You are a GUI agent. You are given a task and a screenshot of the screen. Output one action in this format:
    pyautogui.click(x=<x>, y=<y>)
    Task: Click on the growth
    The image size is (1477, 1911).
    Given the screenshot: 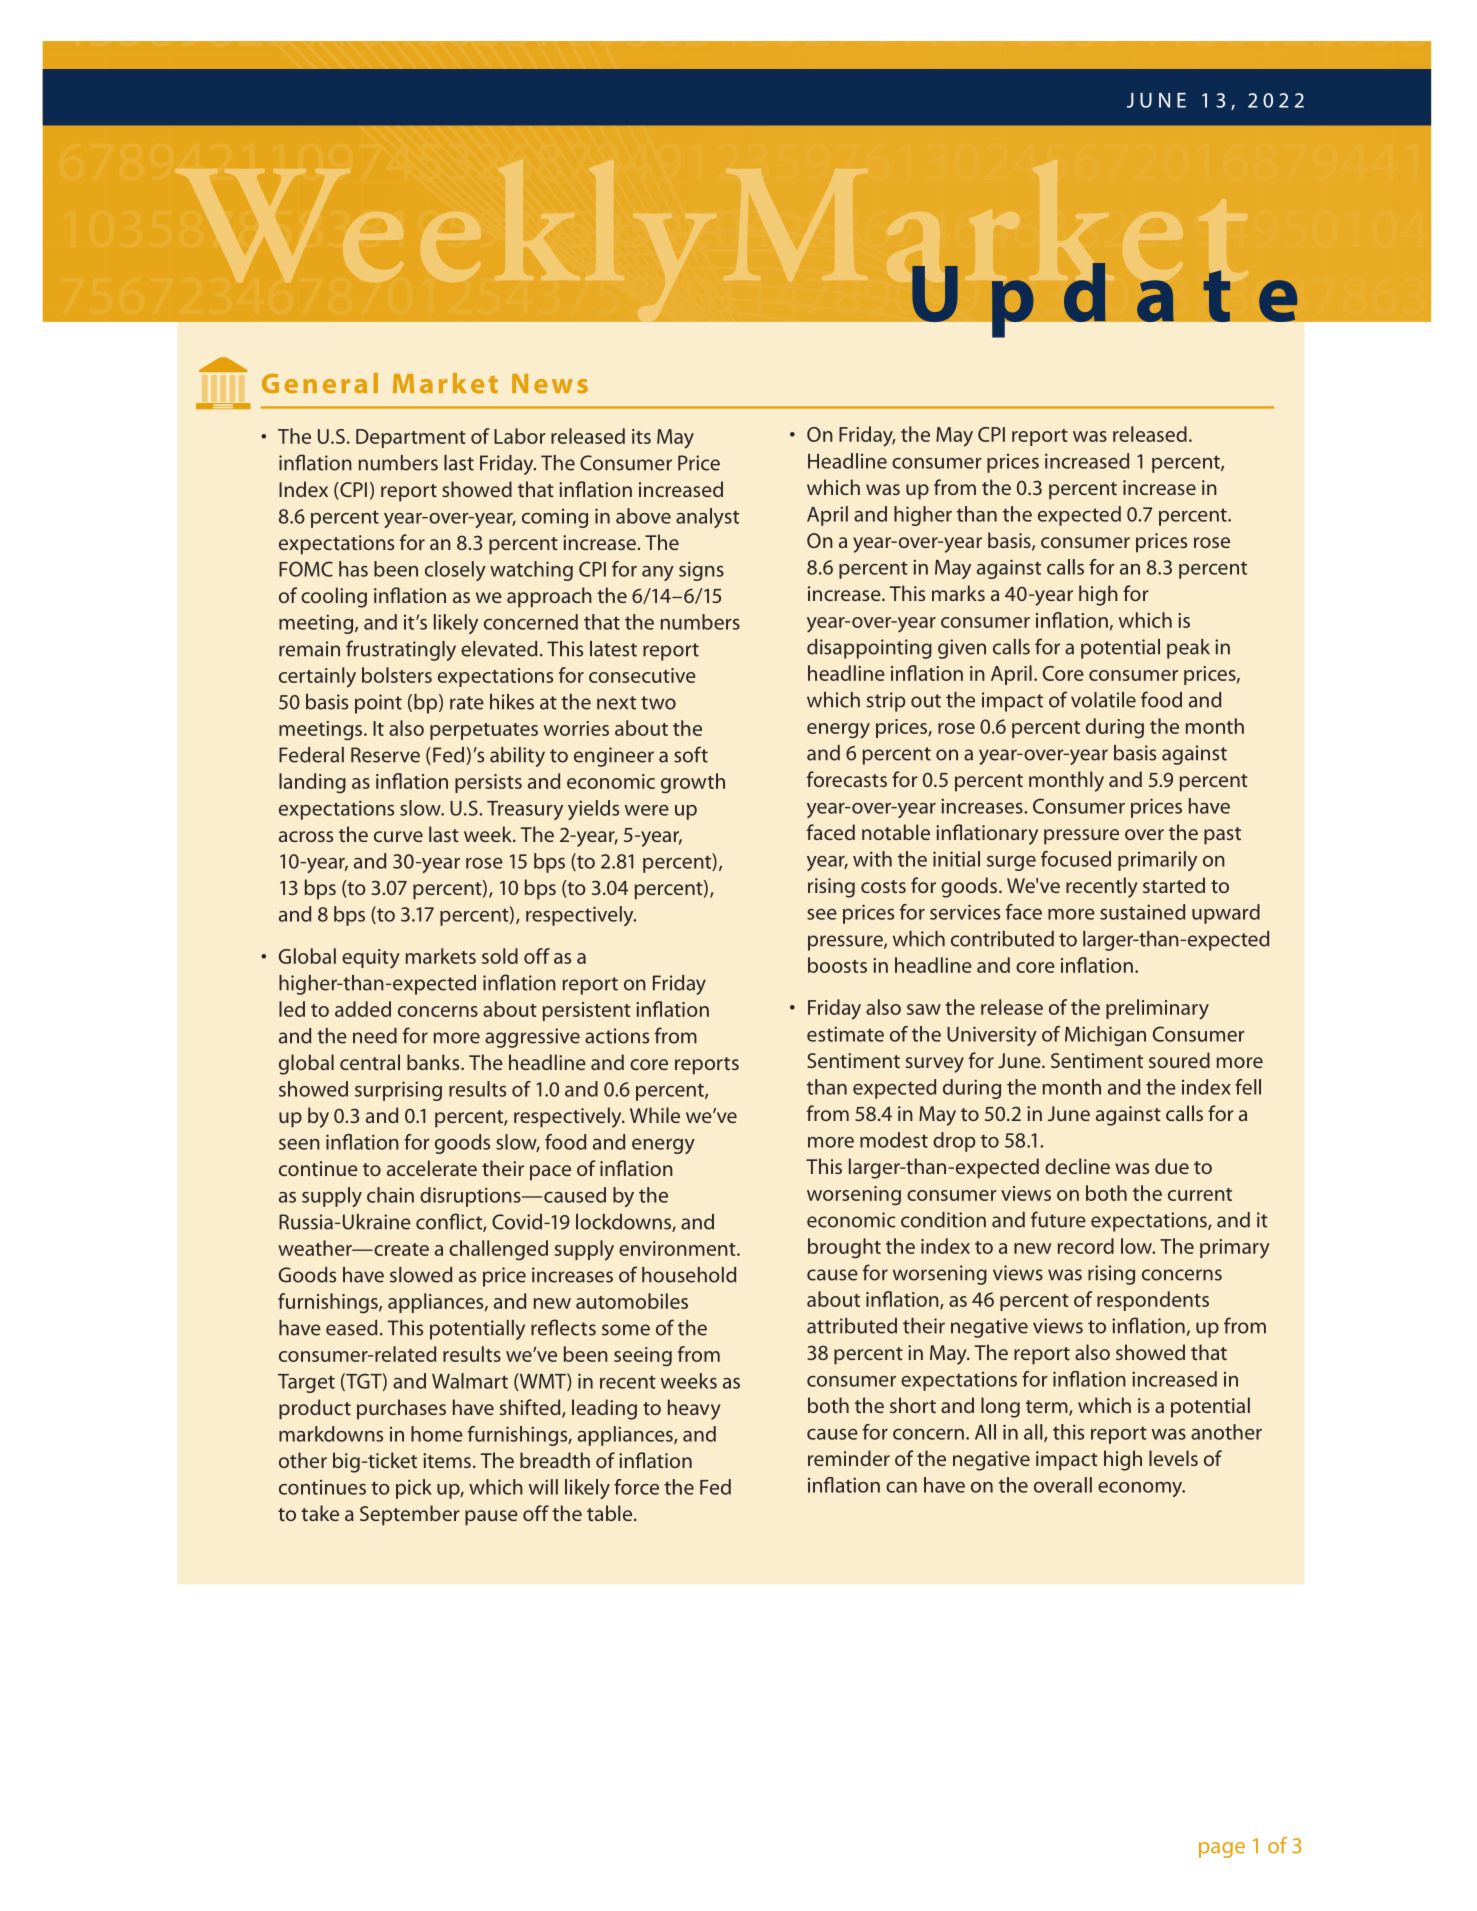 What is the action you would take?
    pyautogui.click(x=693, y=783)
